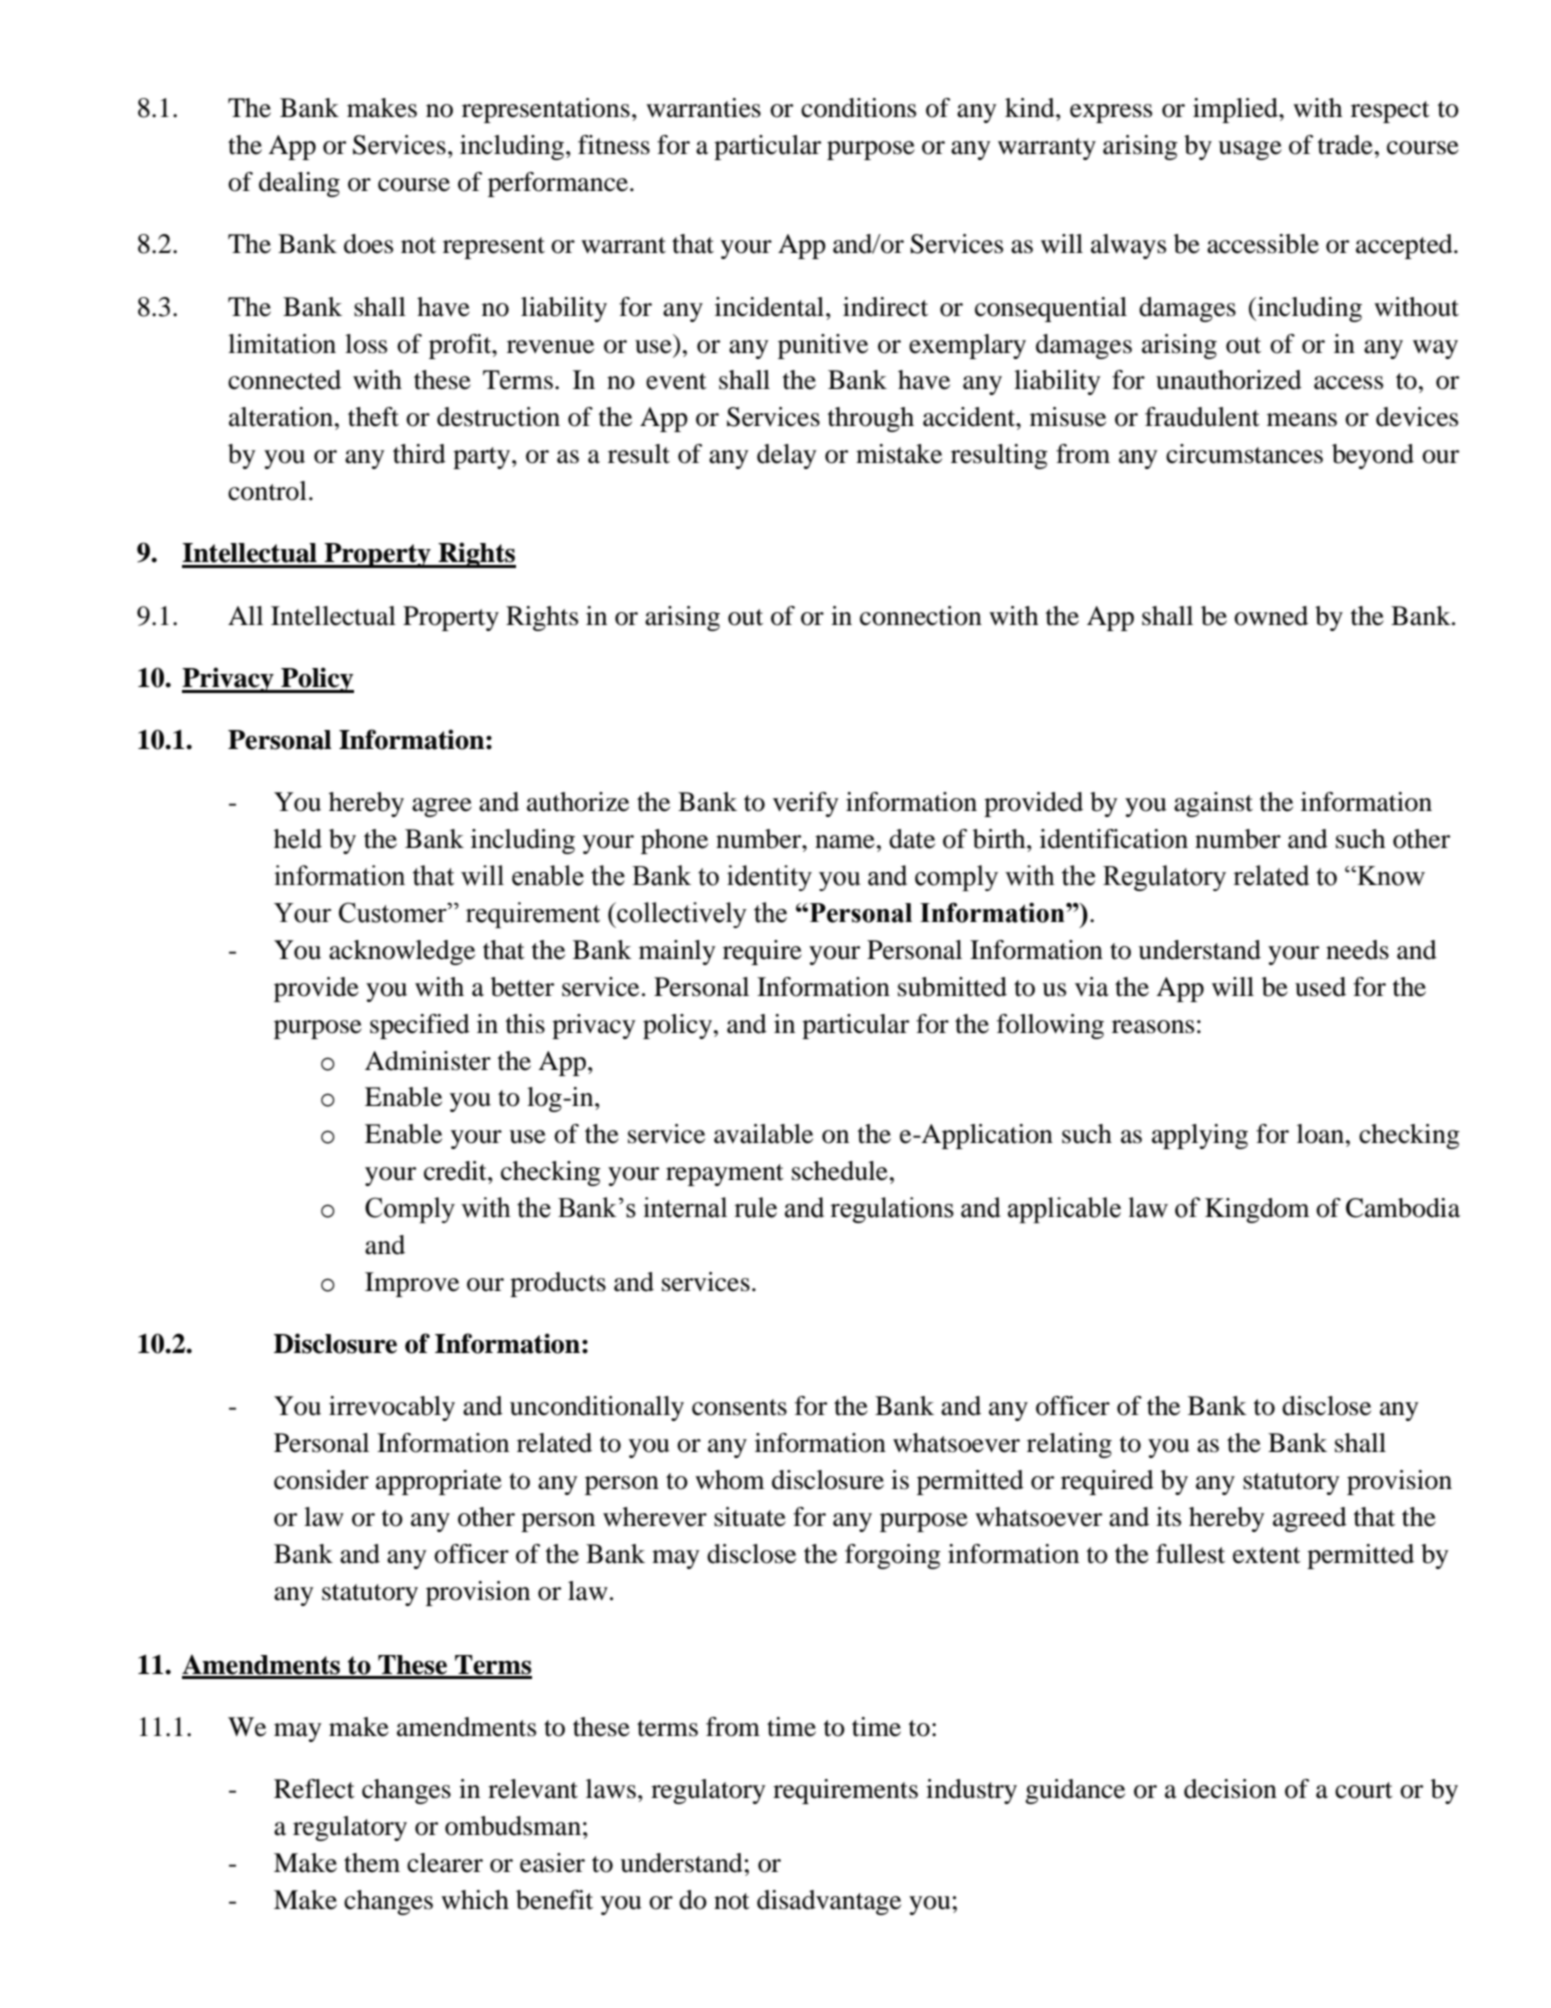  What do you see at coordinates (893, 1556) in the document?
I see `forgoing` at bounding box center [893, 1556].
